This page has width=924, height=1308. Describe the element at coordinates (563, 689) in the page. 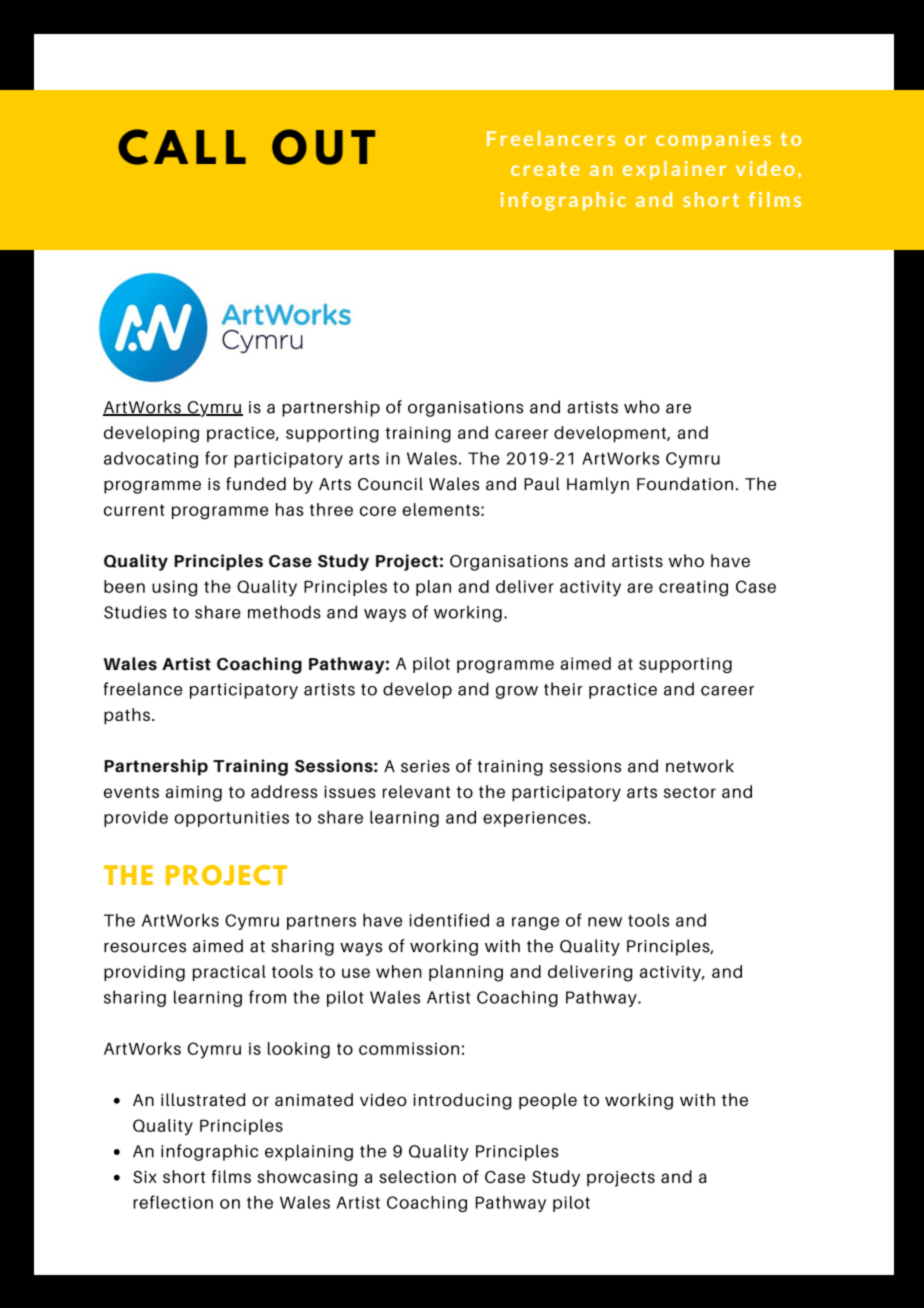

I see `their` at that location.
